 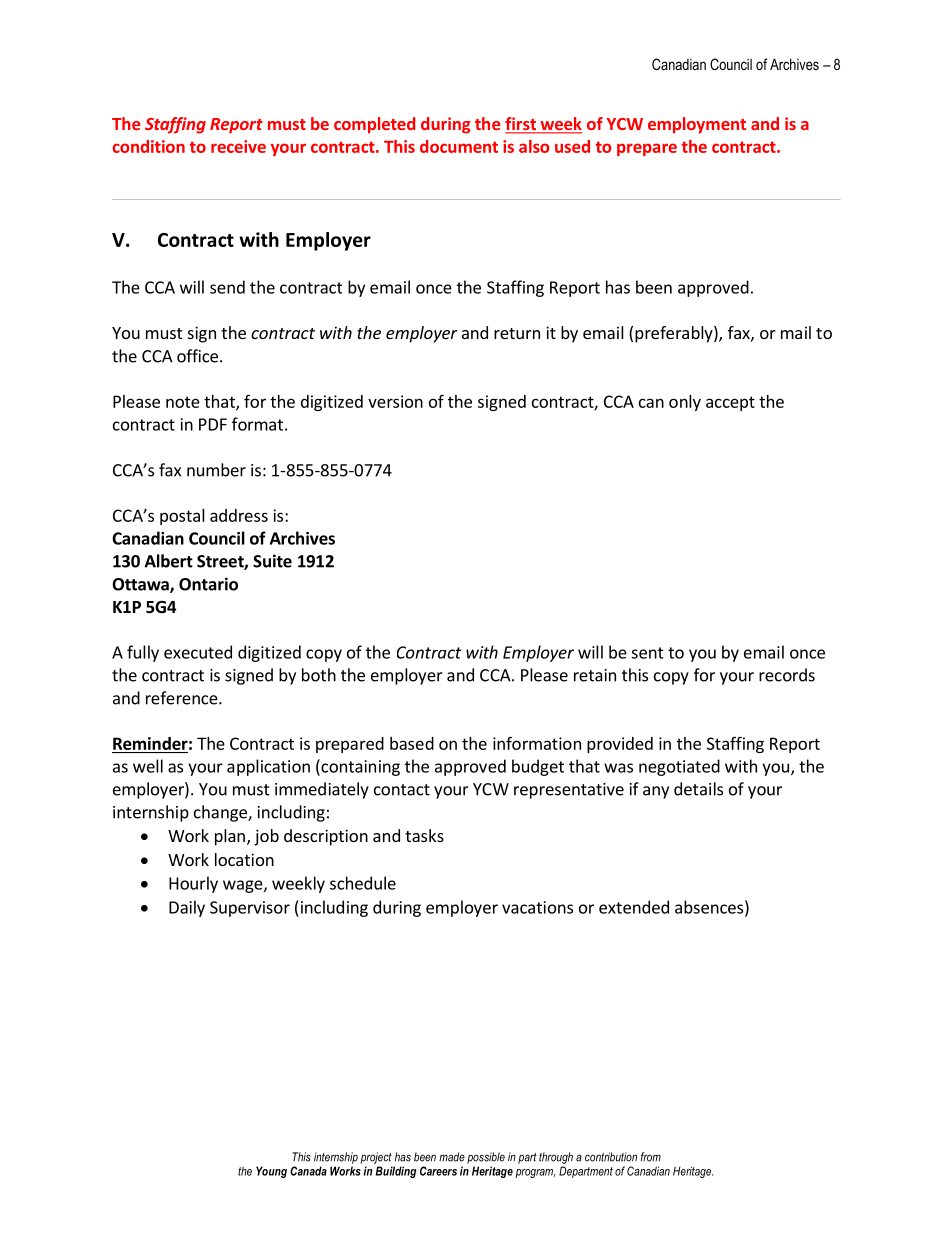 What do you see at coordinates (412, 743) in the screenshot?
I see `based` at bounding box center [412, 743].
